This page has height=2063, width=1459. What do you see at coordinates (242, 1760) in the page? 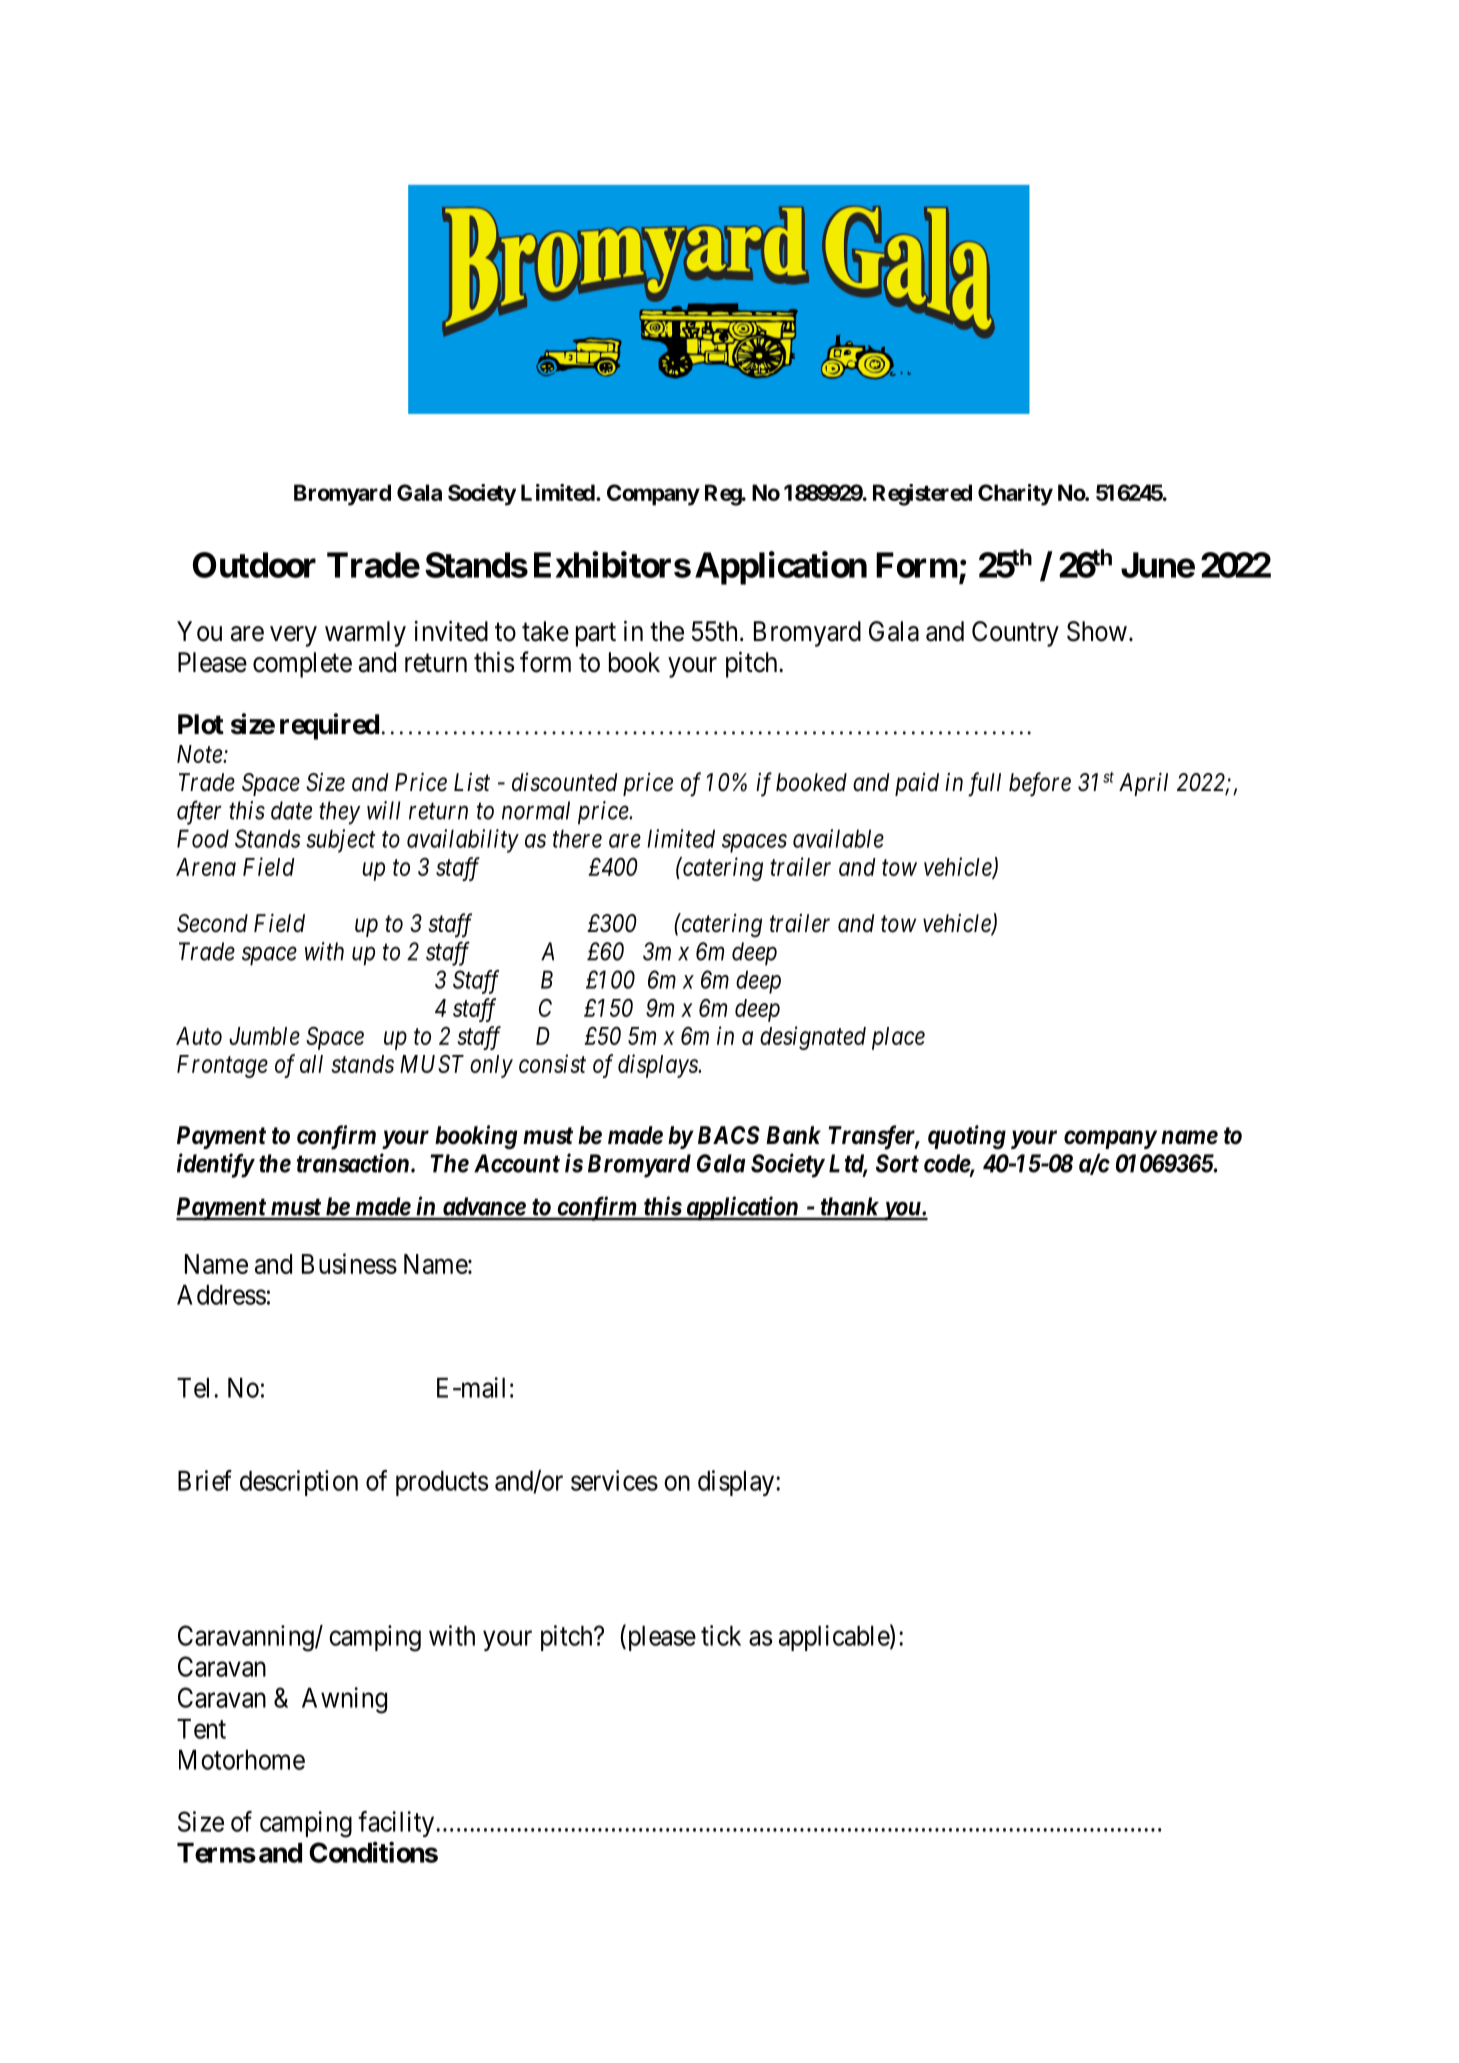
I see `Motorhome` at bounding box center [242, 1760].
